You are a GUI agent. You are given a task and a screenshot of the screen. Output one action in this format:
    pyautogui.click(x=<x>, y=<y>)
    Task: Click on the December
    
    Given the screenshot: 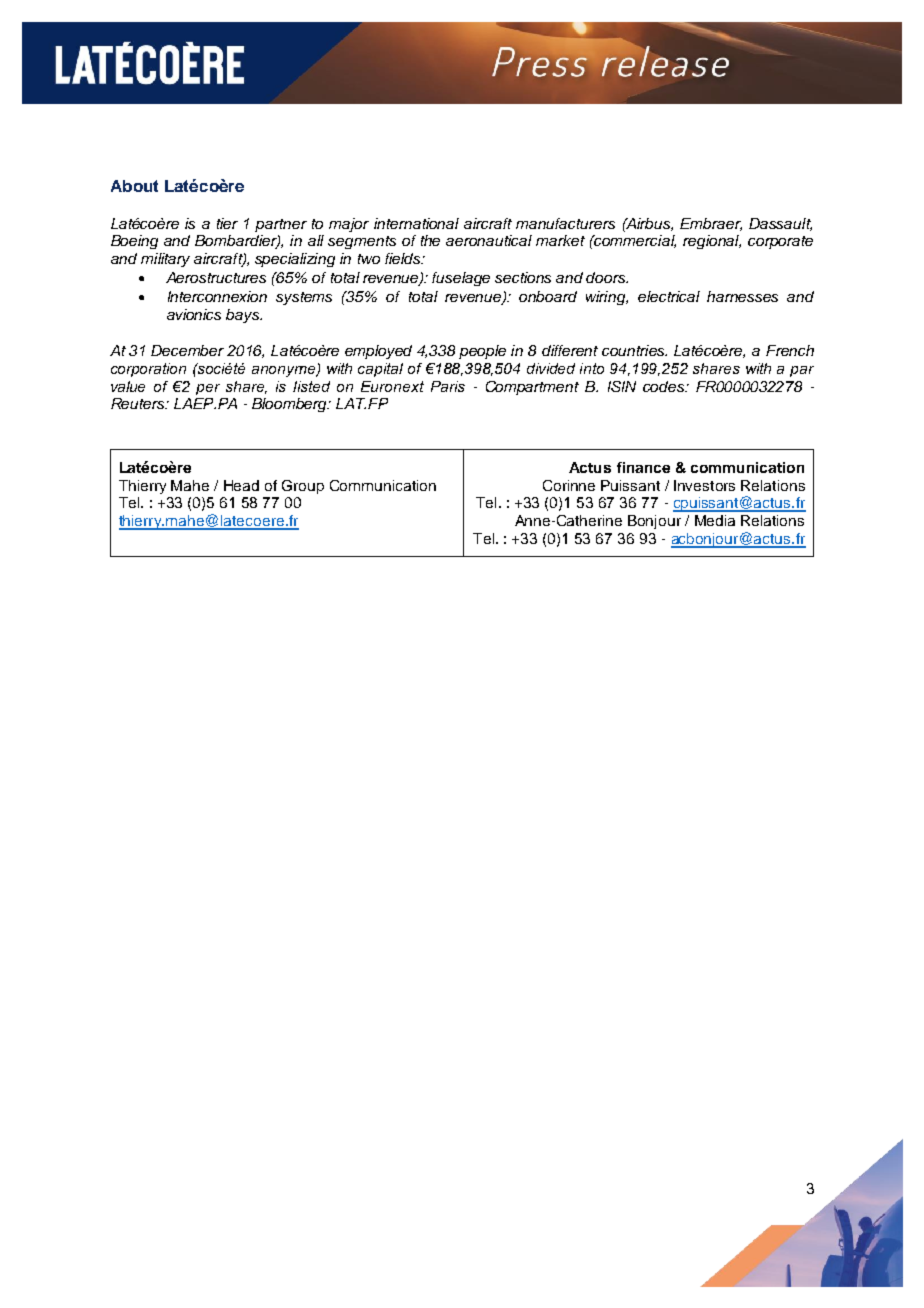 What is the action you would take?
    pyautogui.click(x=187, y=350)
